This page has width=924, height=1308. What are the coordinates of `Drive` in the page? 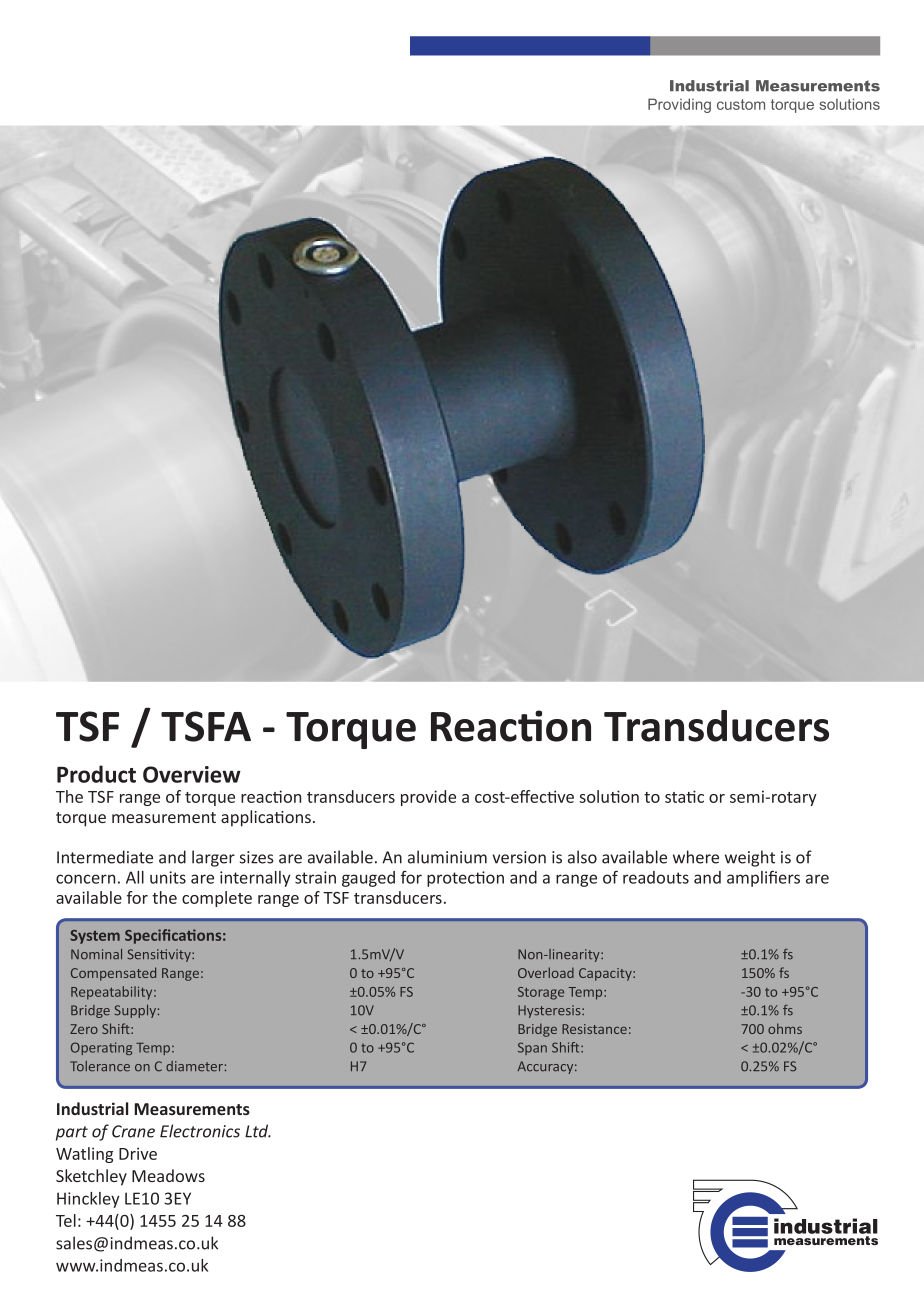 It's located at (138, 1153).
